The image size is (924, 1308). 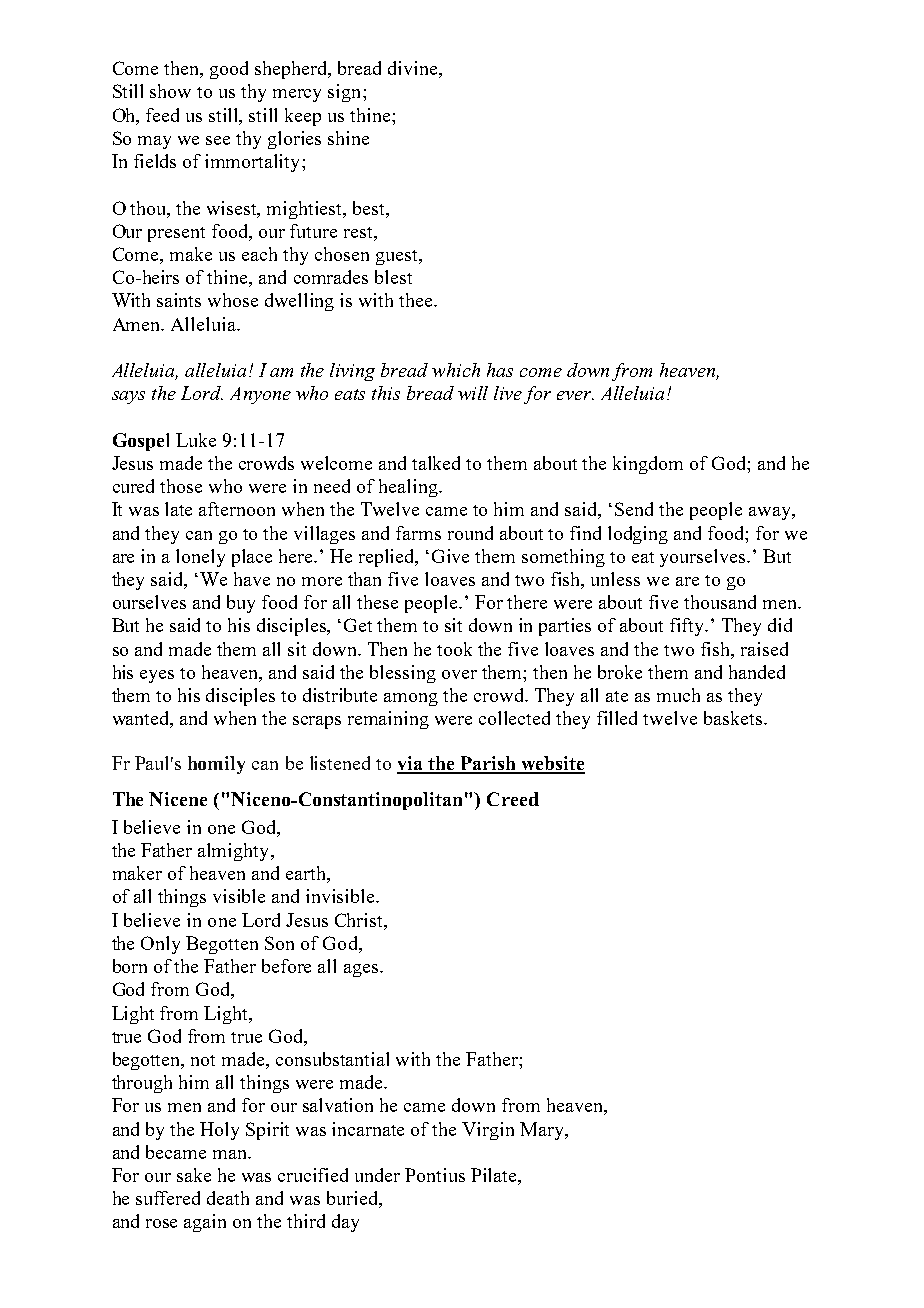 What do you see at coordinates (360, 920) in the screenshot?
I see `Christ` at bounding box center [360, 920].
